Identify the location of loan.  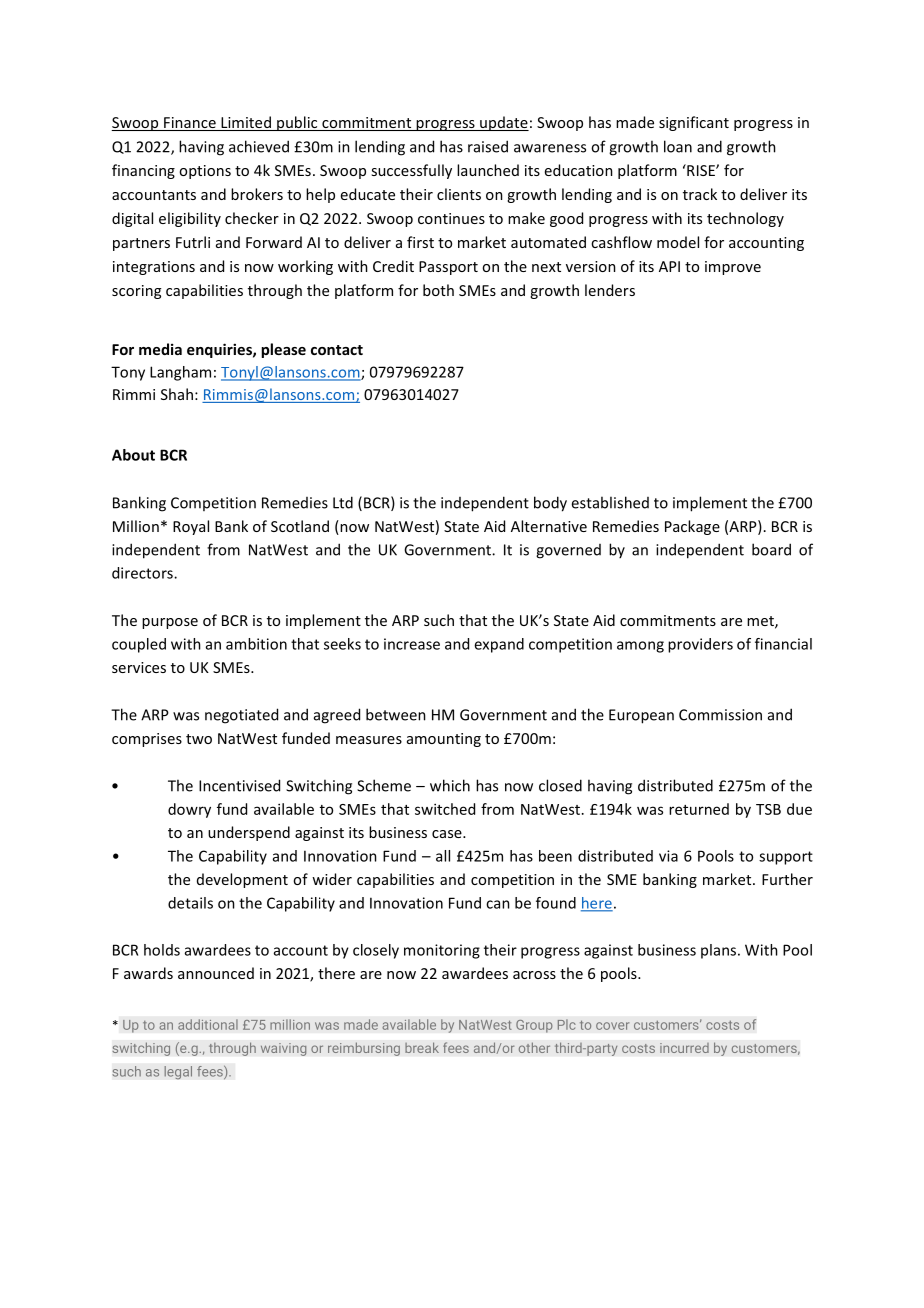
(678, 146).
